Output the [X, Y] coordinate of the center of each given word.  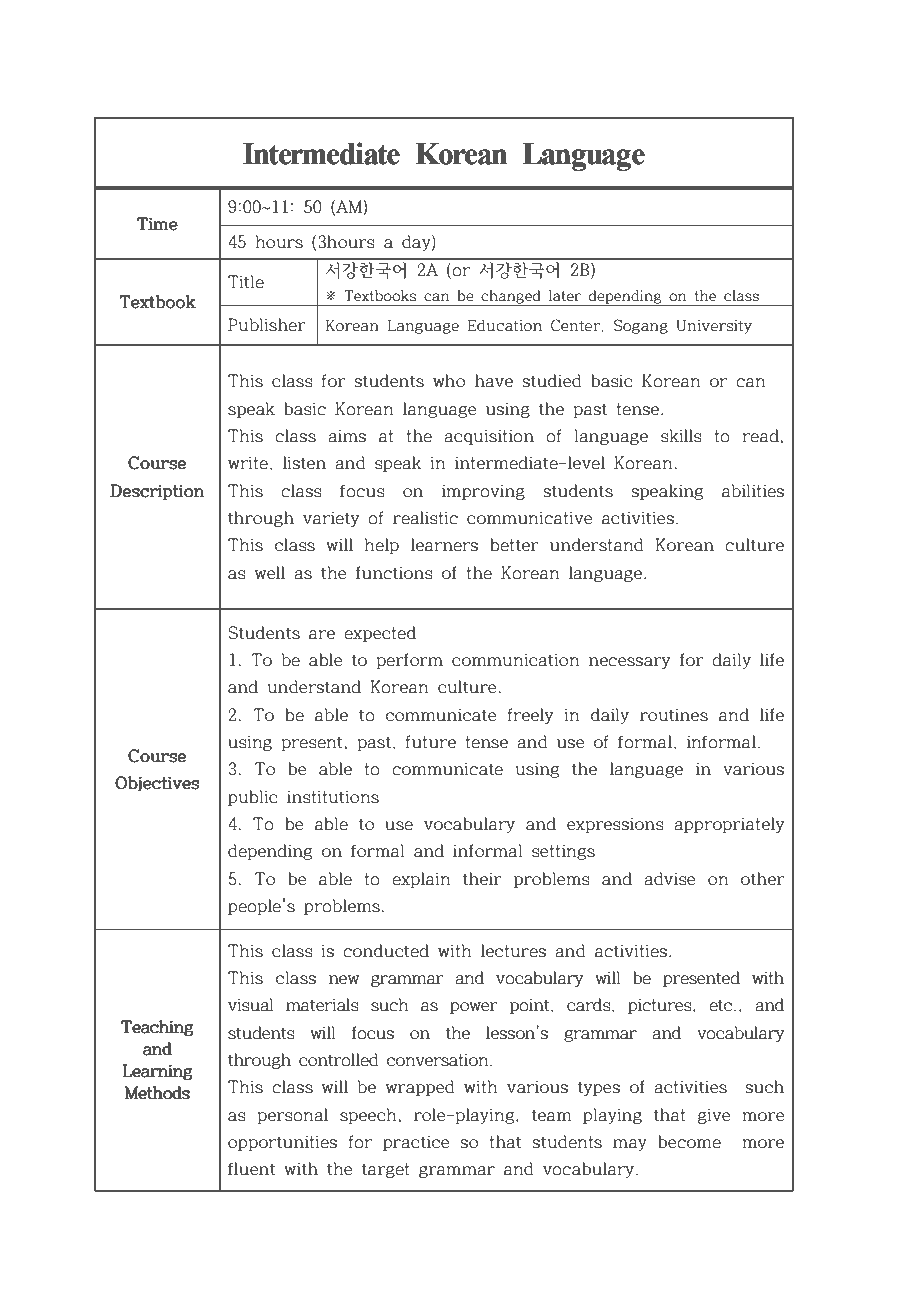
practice [416, 1143]
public [252, 798]
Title [246, 282]
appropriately [729, 825]
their [482, 879]
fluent [251, 1169]
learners [444, 545]
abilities [753, 491]
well [269, 573]
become [689, 1142]
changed [511, 298]
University [714, 327]
